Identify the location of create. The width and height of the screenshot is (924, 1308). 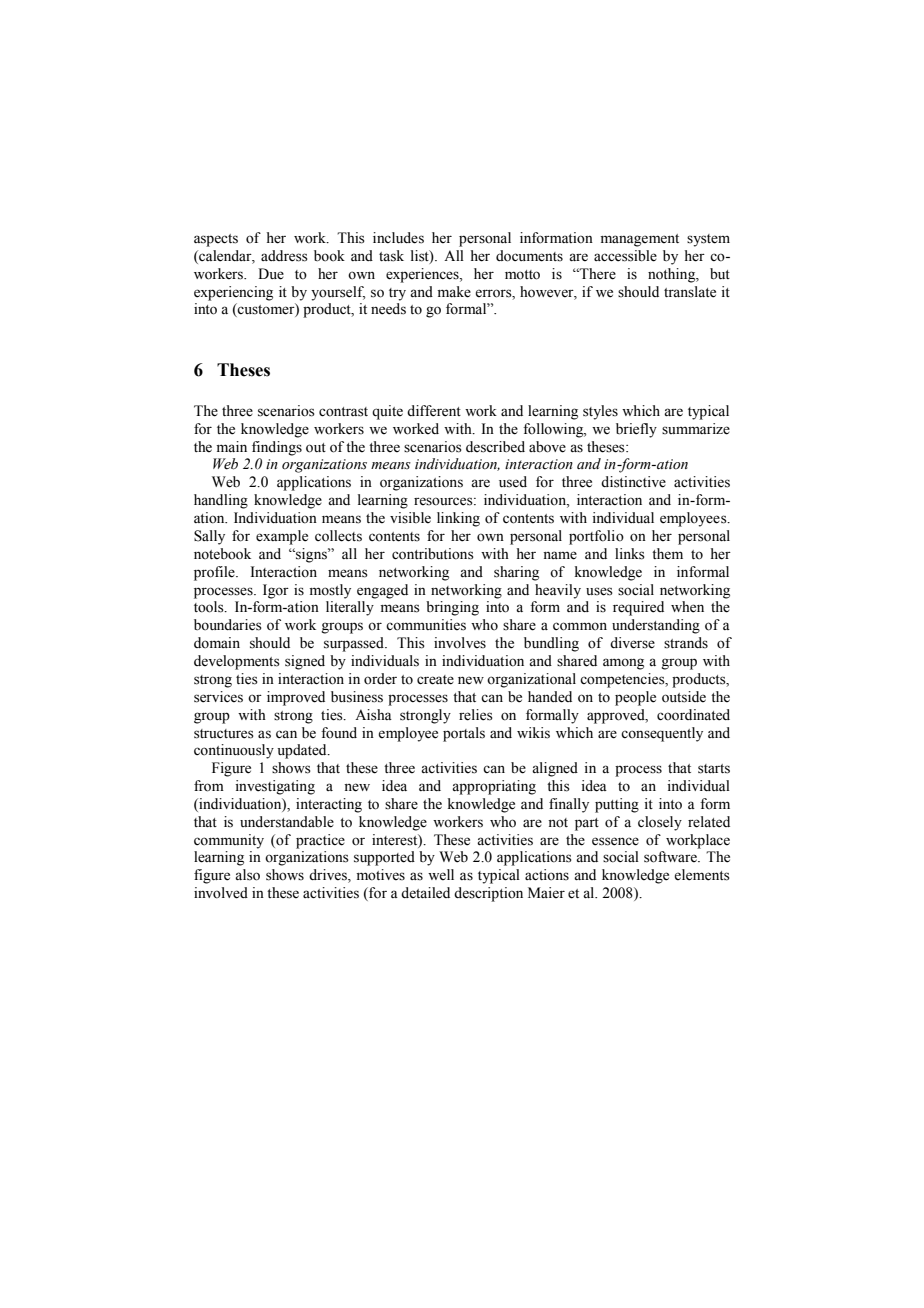
(435, 680).
